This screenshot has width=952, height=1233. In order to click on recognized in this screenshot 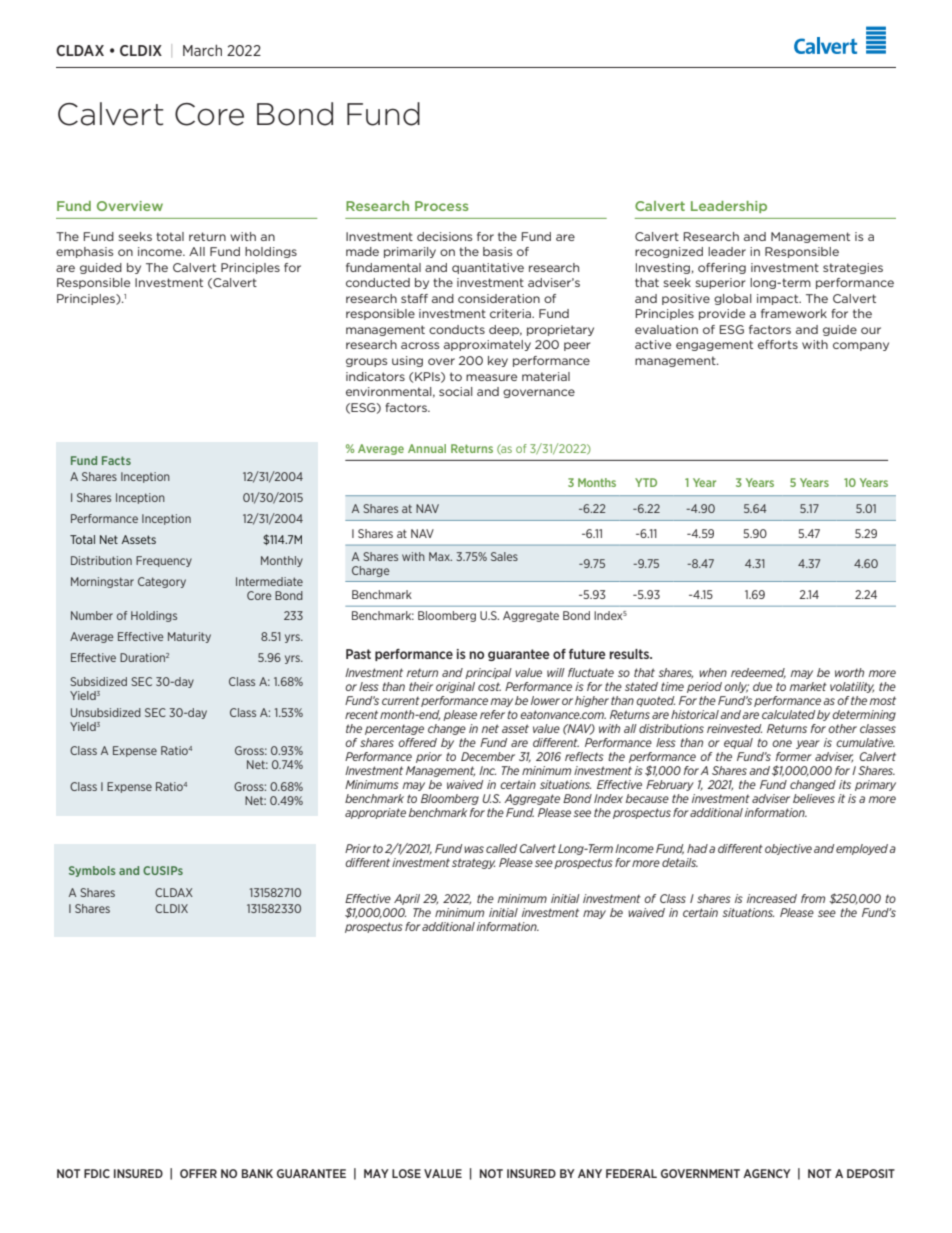, I will do `click(669, 252)`.
